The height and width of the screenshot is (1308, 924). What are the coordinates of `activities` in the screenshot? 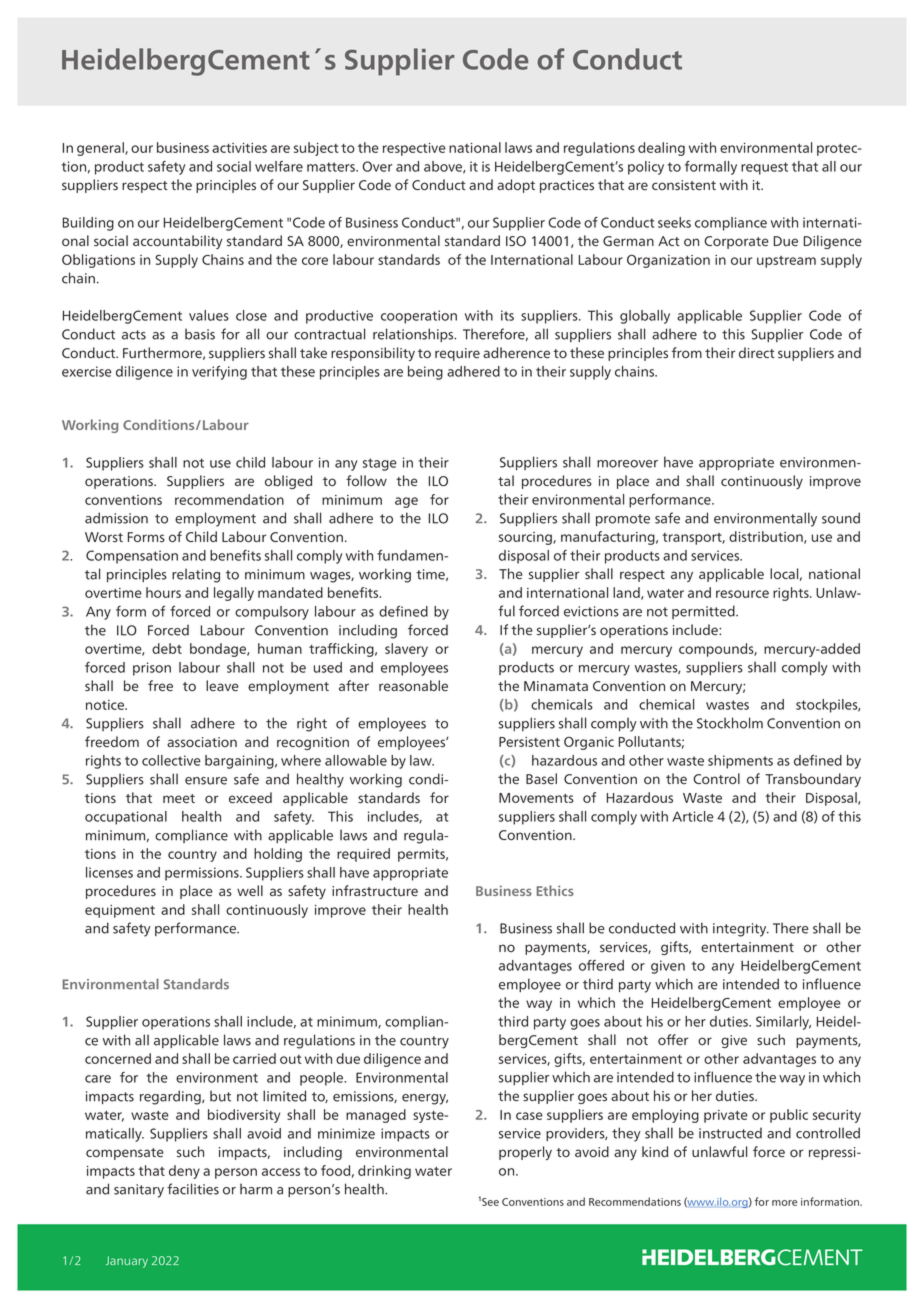 It's located at (239, 148).
